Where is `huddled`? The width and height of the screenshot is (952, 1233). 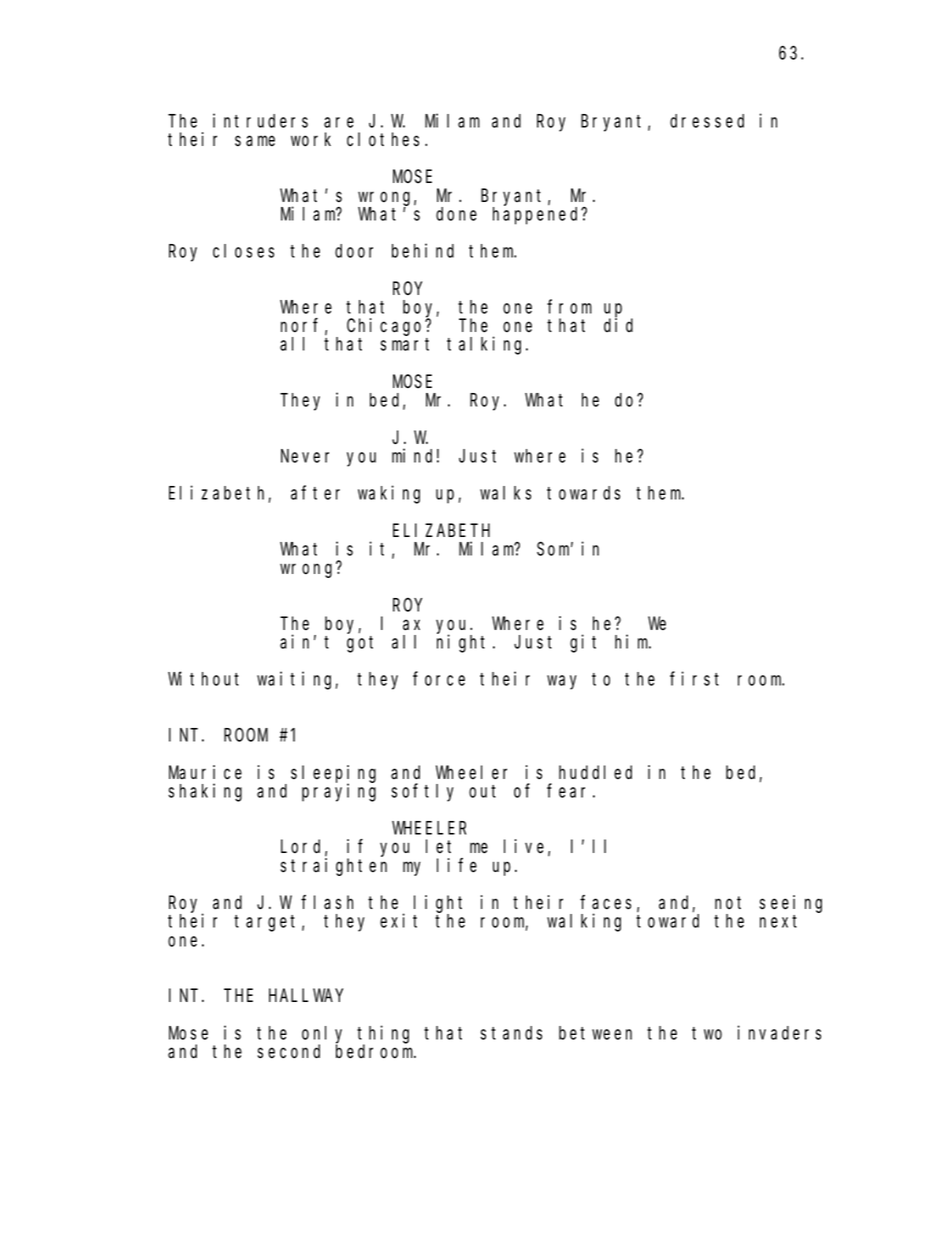 huddled is located at coordinates (595, 772).
